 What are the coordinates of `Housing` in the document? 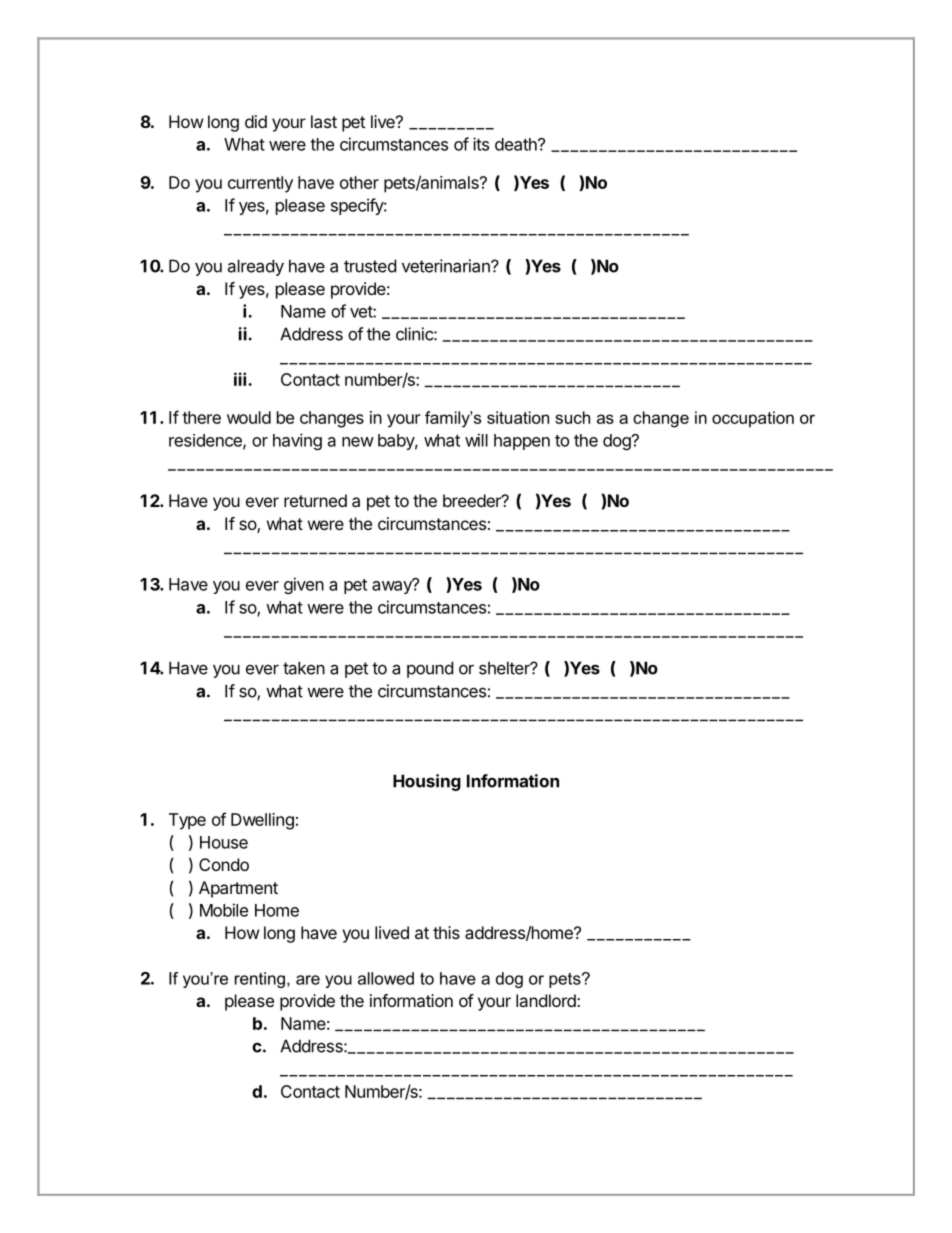 It's located at (427, 782).
